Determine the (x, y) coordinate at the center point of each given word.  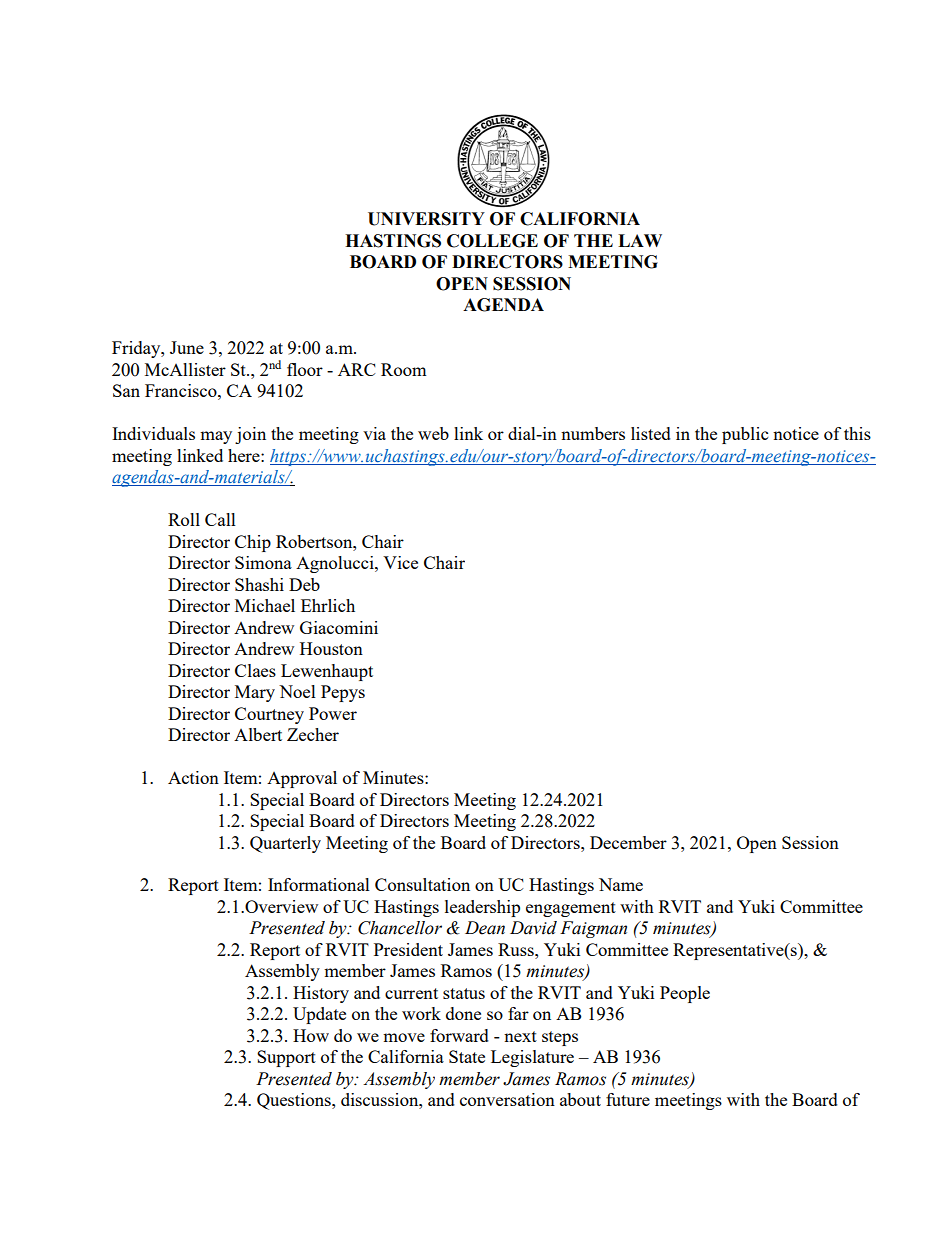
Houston (331, 648)
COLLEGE (492, 241)
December (628, 842)
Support (286, 1058)
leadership (482, 908)
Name (621, 884)
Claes (255, 670)
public (745, 435)
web (433, 433)
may (216, 437)
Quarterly (285, 844)
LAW (640, 240)
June (187, 347)
